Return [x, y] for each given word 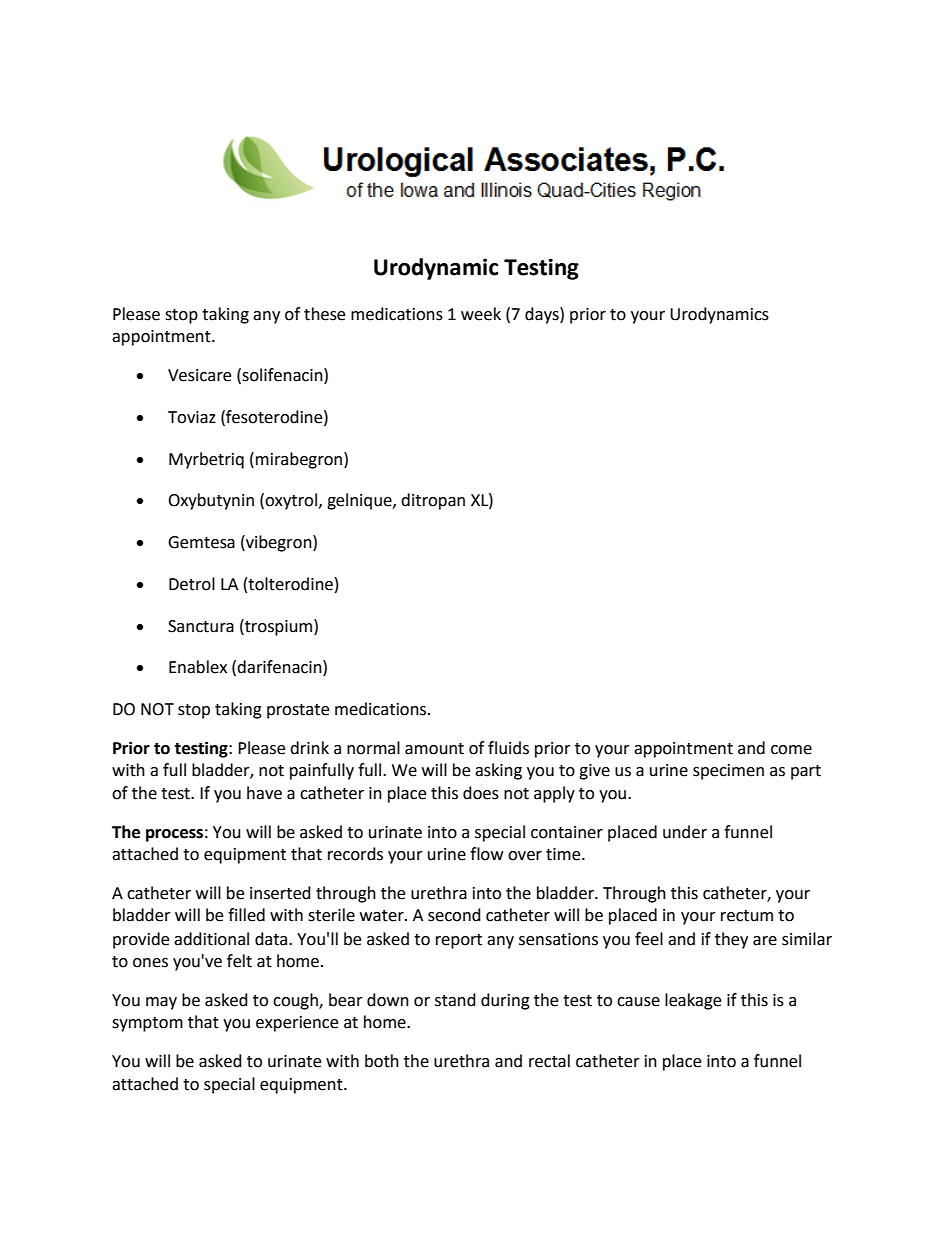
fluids [508, 748]
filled [246, 915]
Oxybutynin [211, 501]
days [543, 315]
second [454, 915]
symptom [147, 1024]
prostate [298, 711]
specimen [728, 772]
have [264, 793]
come [791, 750]
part [806, 772]
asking [498, 771]
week [481, 314]
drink [309, 748]
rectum [747, 916]
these [324, 314]
